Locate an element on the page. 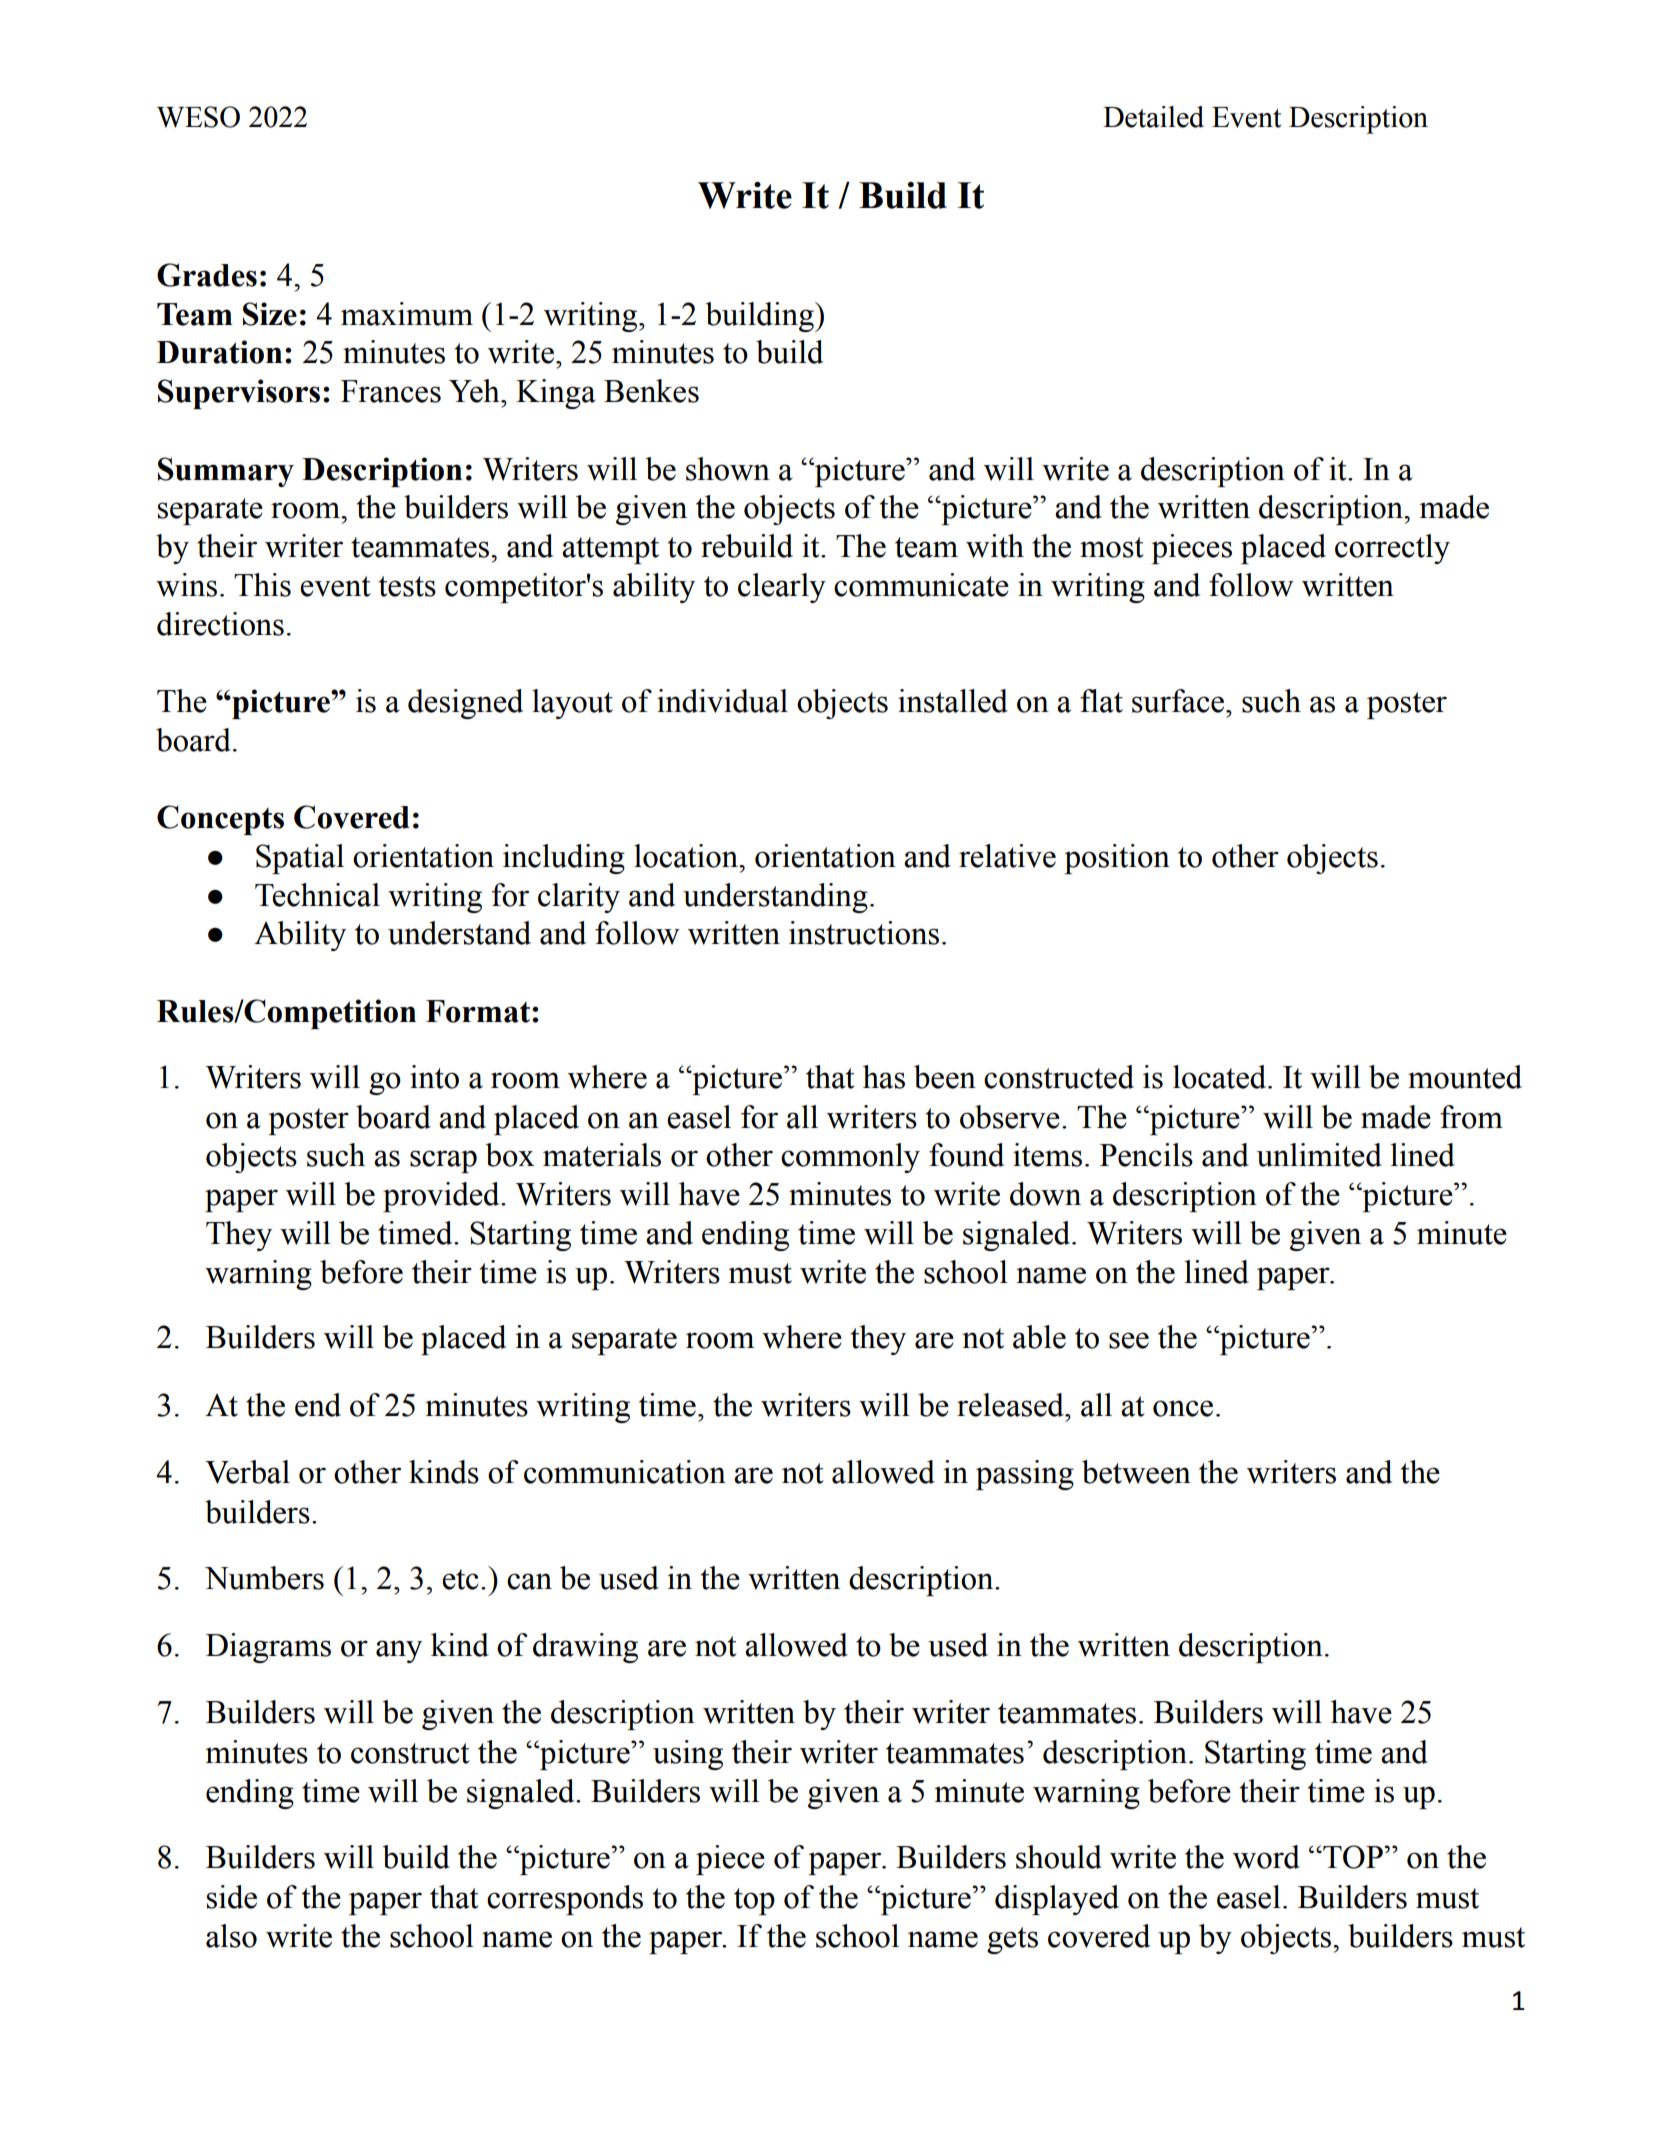 The width and height of the page is (1663, 2152). surface is located at coordinates (1179, 701).
